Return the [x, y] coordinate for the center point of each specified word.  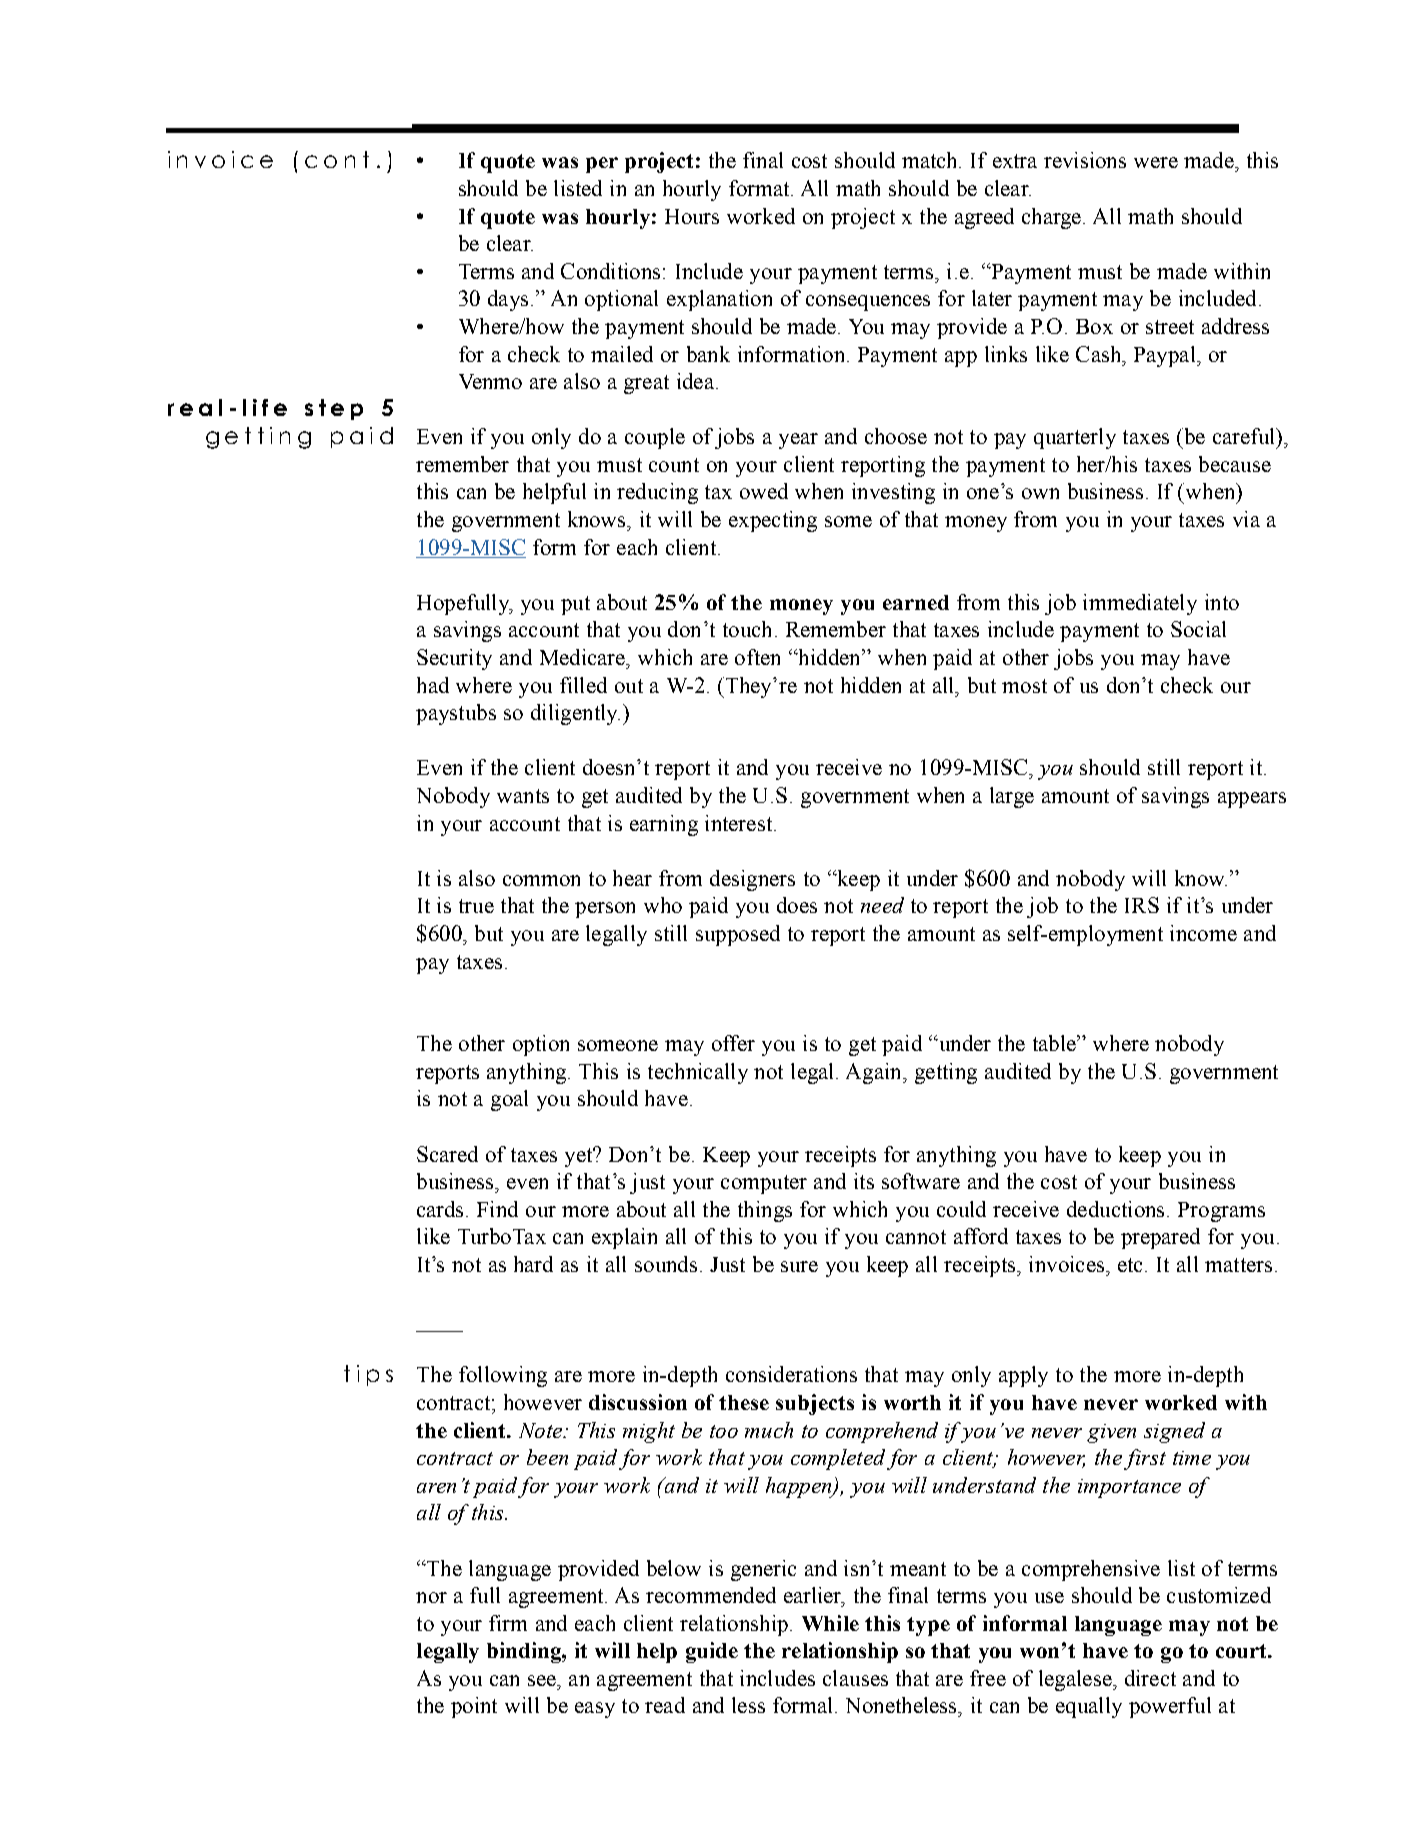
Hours [692, 216]
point [474, 1707]
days [508, 300]
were [1156, 162]
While [830, 1623]
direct [1150, 1678]
